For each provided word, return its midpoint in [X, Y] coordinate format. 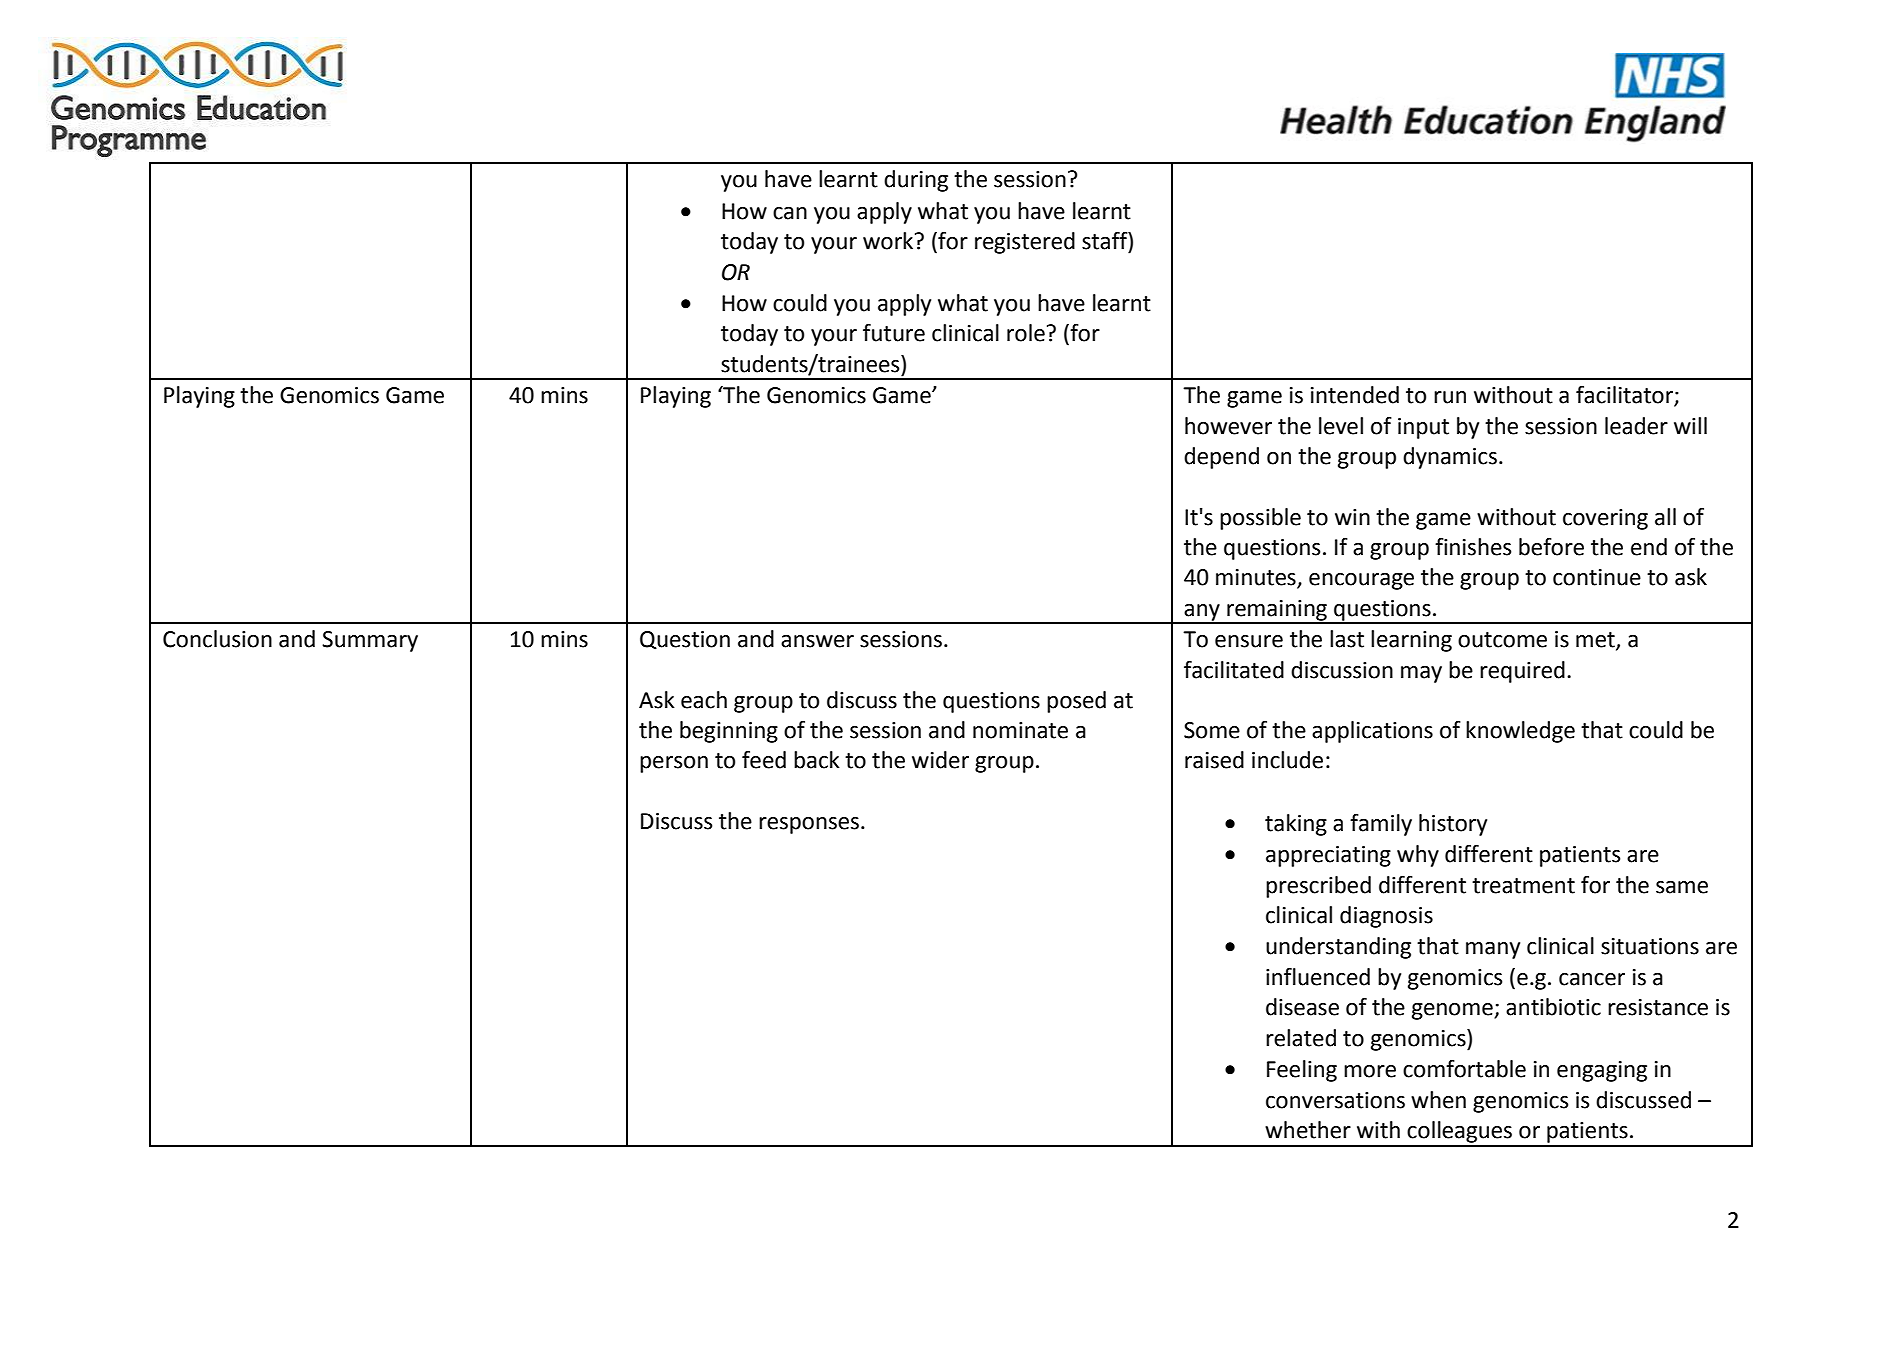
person [674, 764]
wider [940, 760]
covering [1605, 519]
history [1453, 825]
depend [1221, 458]
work [889, 241]
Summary [370, 641]
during [916, 181]
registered [1025, 243]
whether [1308, 1130]
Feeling [1302, 1071]
